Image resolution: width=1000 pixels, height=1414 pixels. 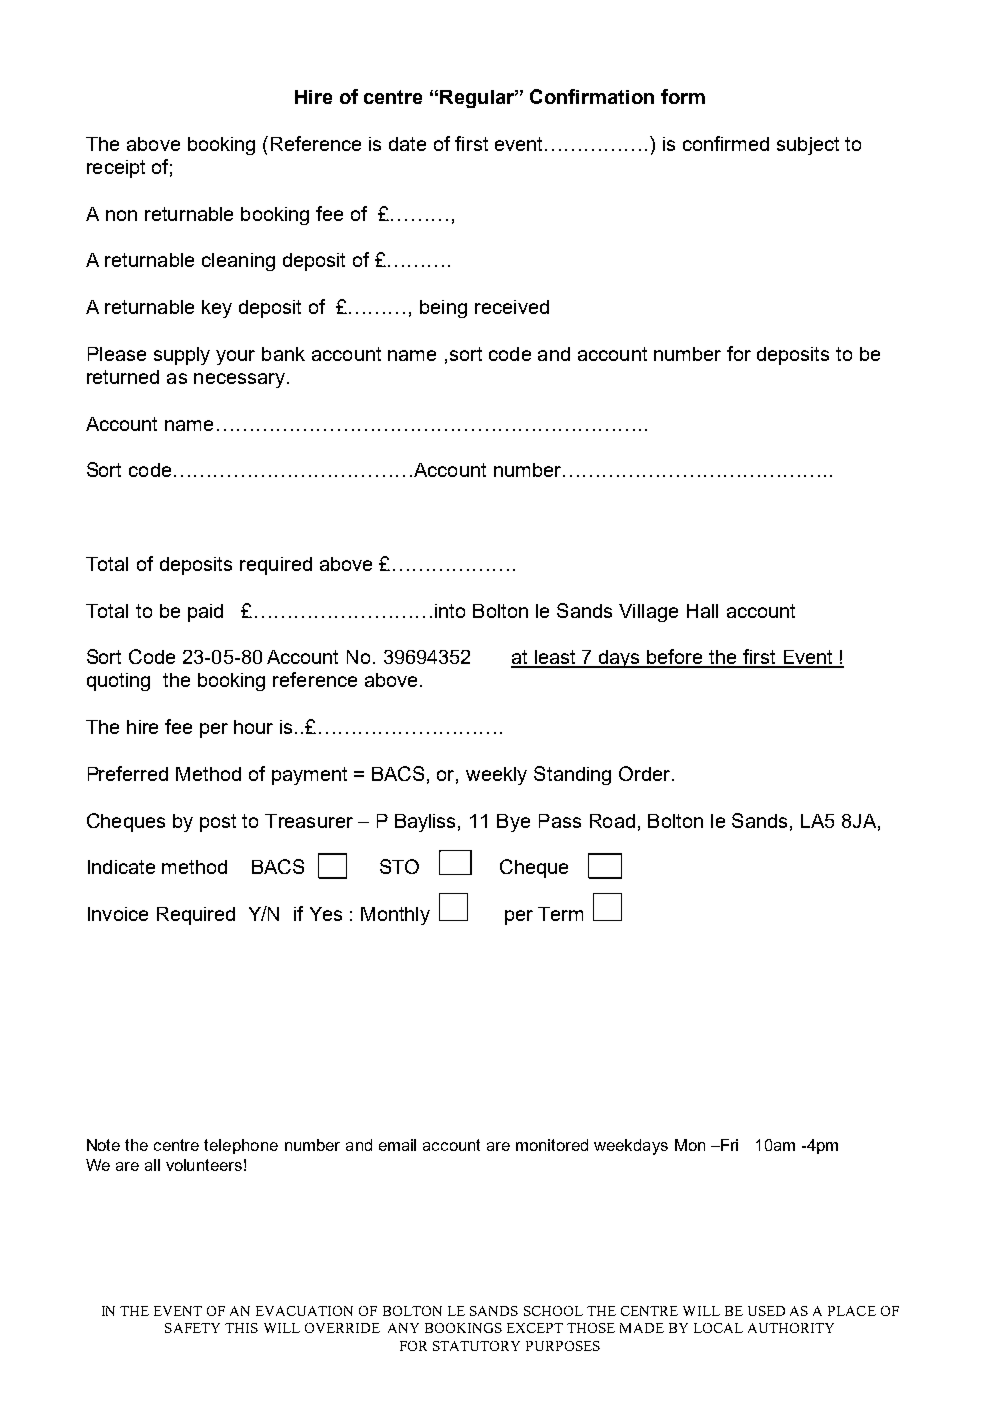 What do you see at coordinates (192, 1328) in the screenshot?
I see `SAFETY` at bounding box center [192, 1328].
